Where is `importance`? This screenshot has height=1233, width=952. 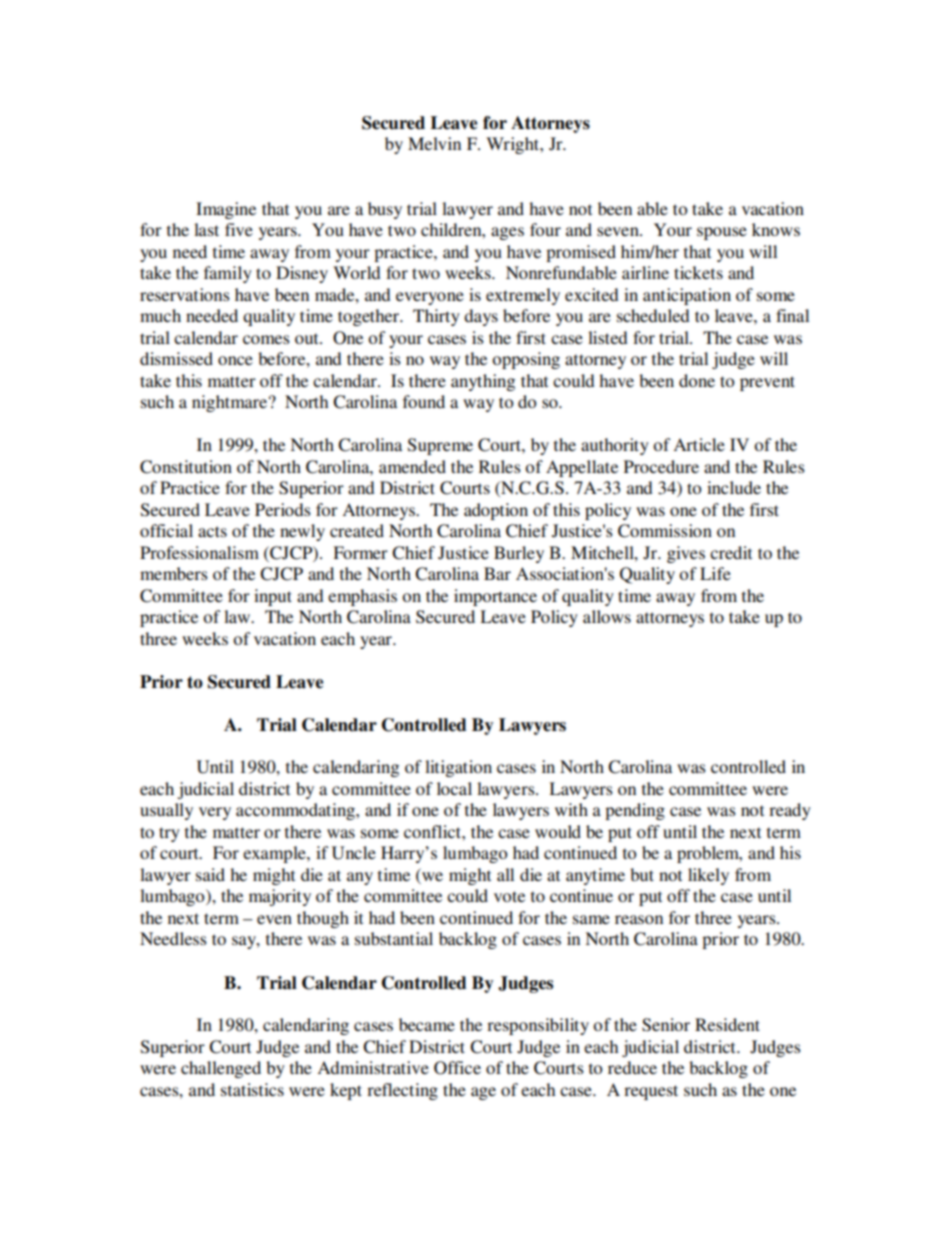 importance is located at coordinates (495, 597).
